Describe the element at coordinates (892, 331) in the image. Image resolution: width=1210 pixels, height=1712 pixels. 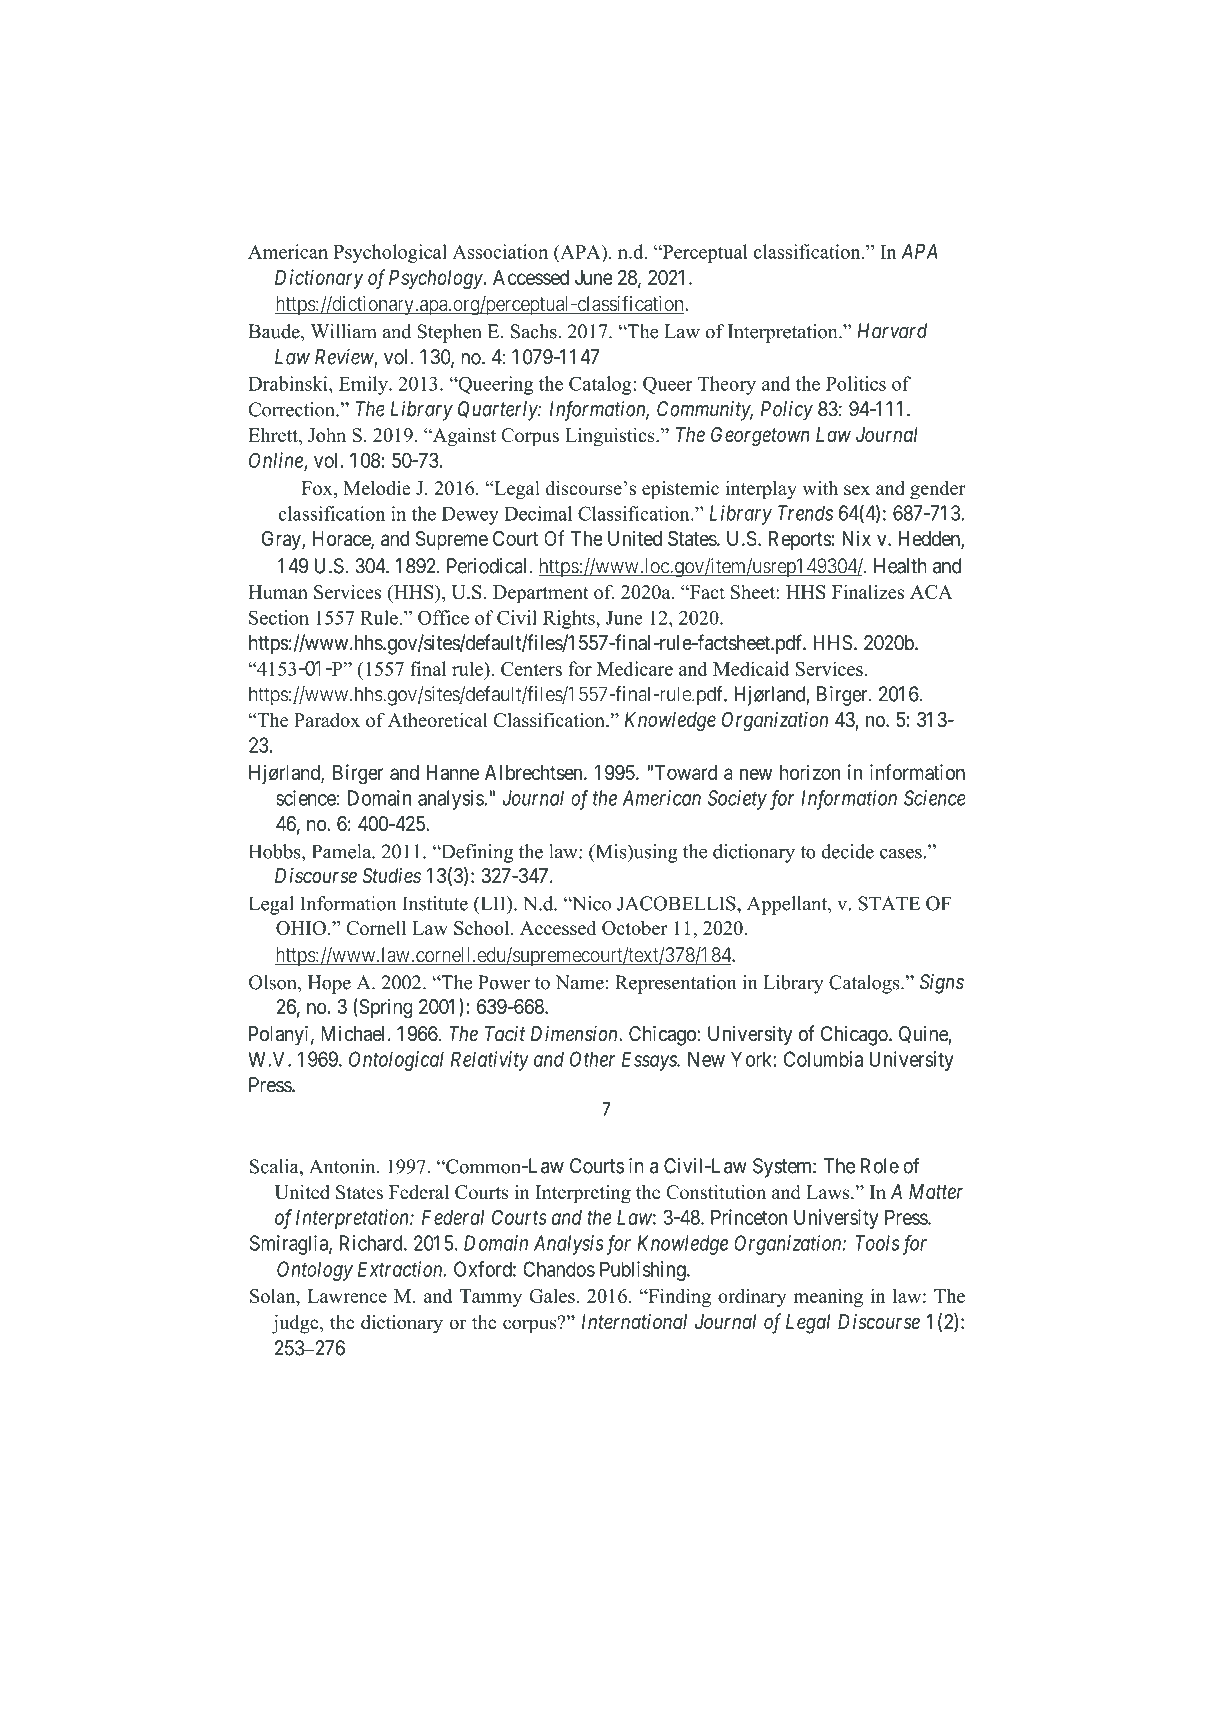
I see `Harvard` at that location.
